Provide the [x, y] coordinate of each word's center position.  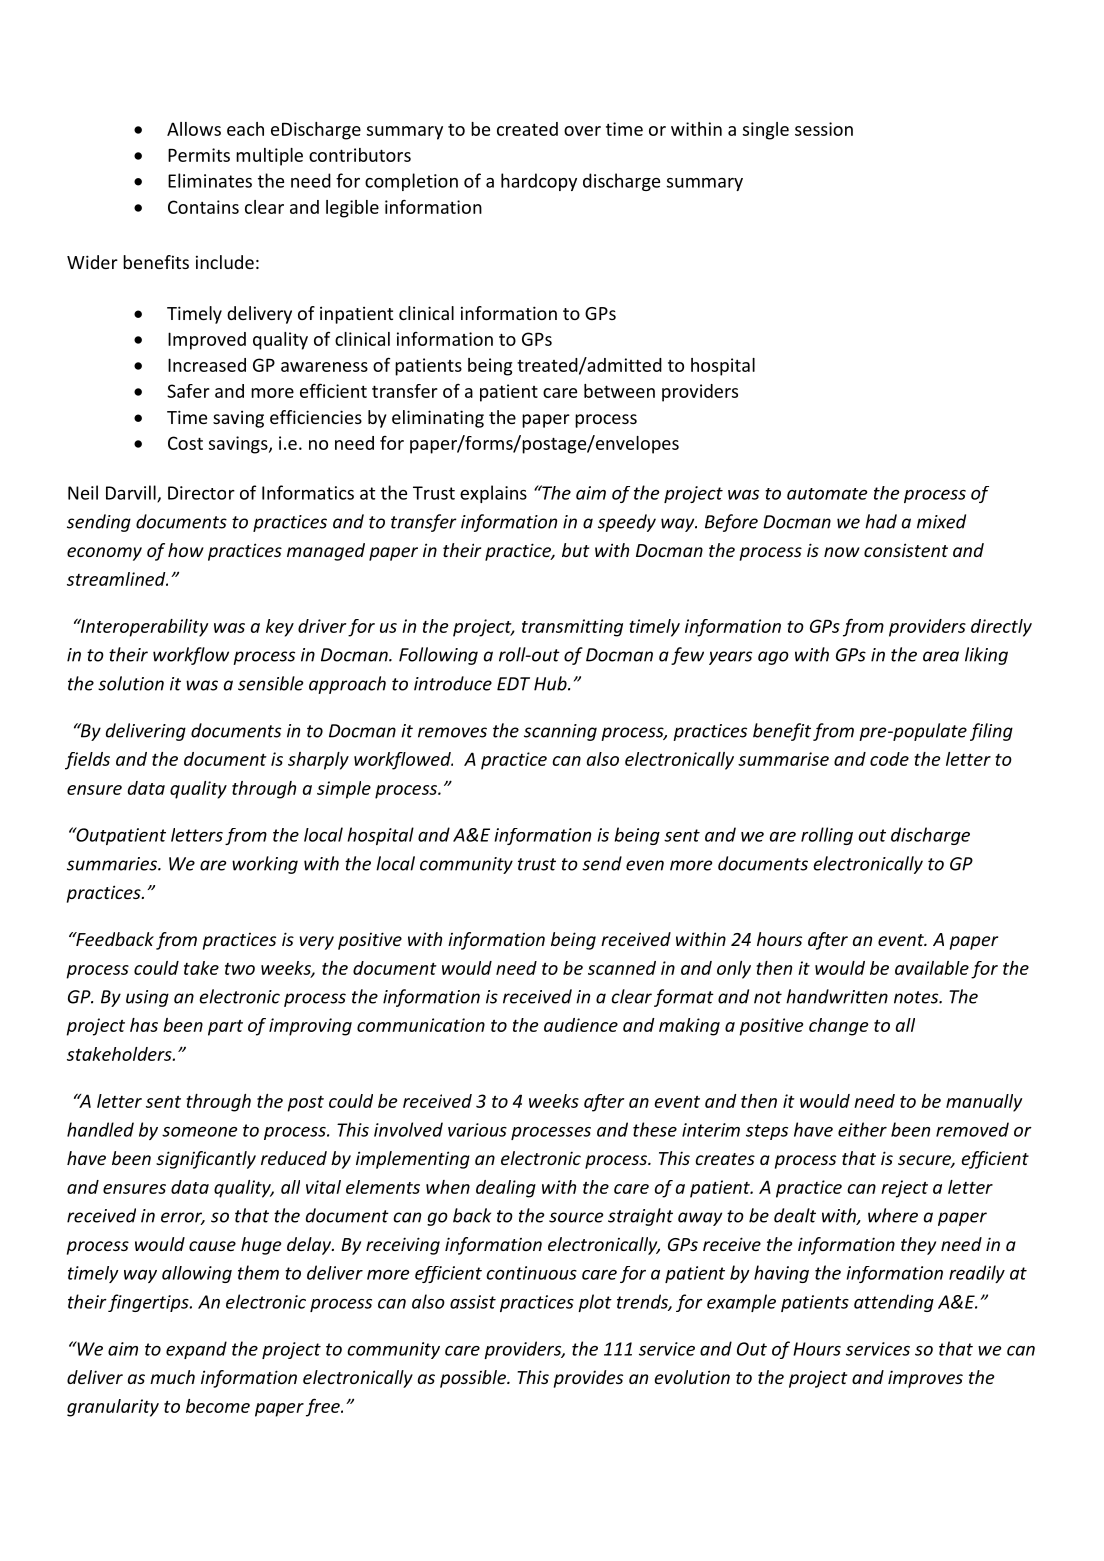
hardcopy [539, 182]
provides [588, 1379]
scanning [560, 732]
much [172, 1377]
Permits [199, 155]
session [824, 129]
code [889, 759]
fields [87, 761]
